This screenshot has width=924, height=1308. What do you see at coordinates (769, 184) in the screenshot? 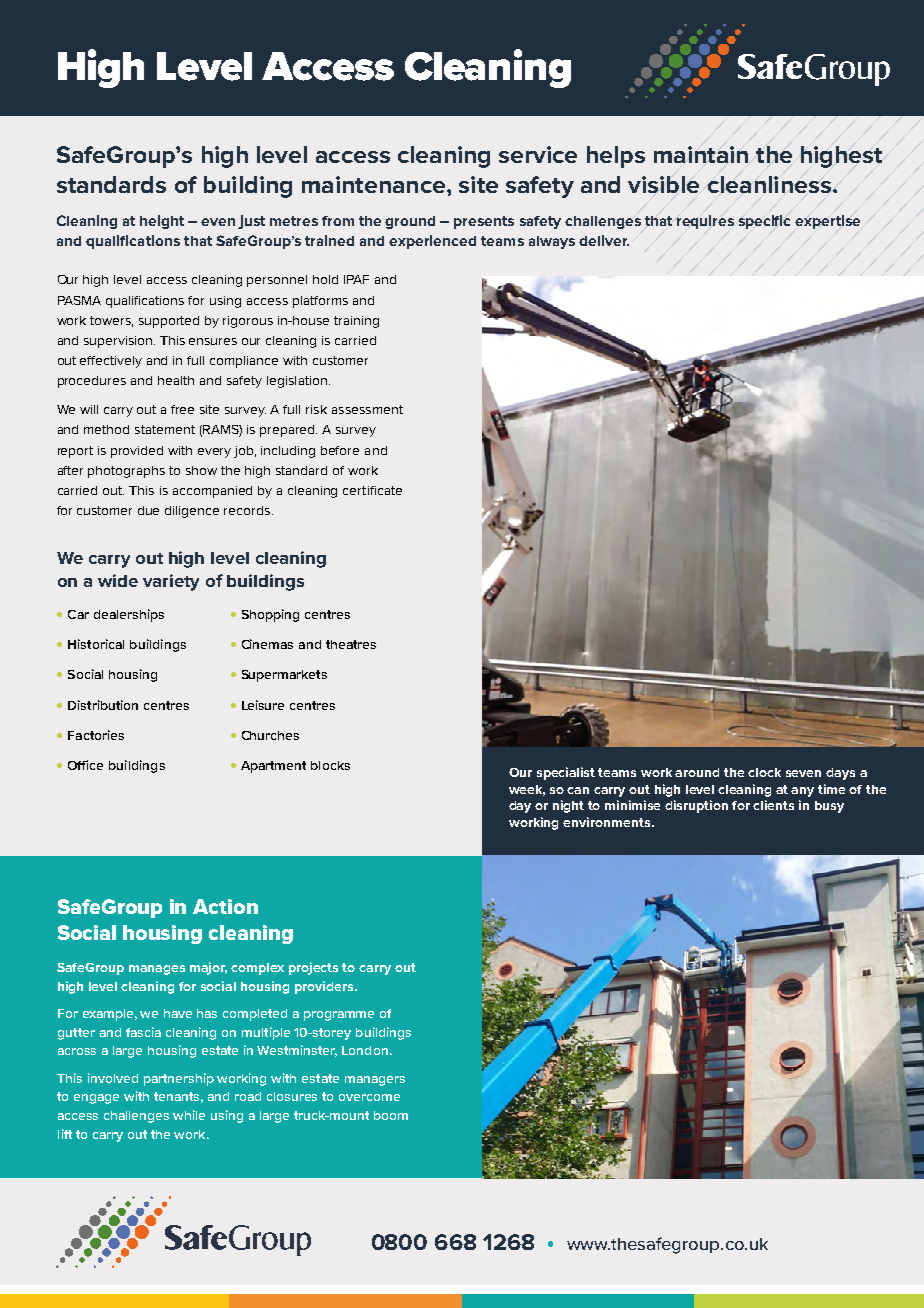
I see `cleanliness` at bounding box center [769, 184].
